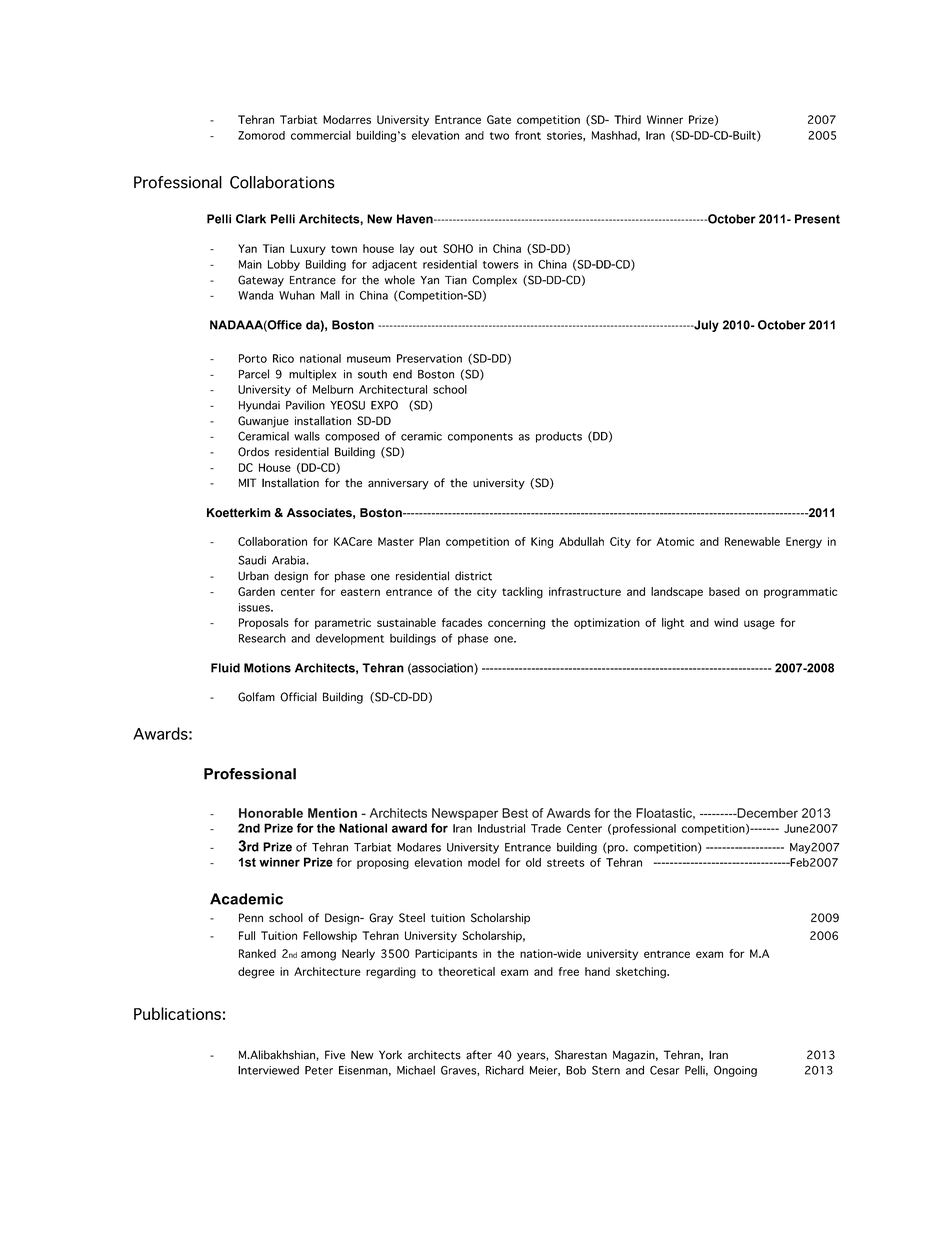 This page has height=1233, width=952. I want to click on front, so click(528, 135).
